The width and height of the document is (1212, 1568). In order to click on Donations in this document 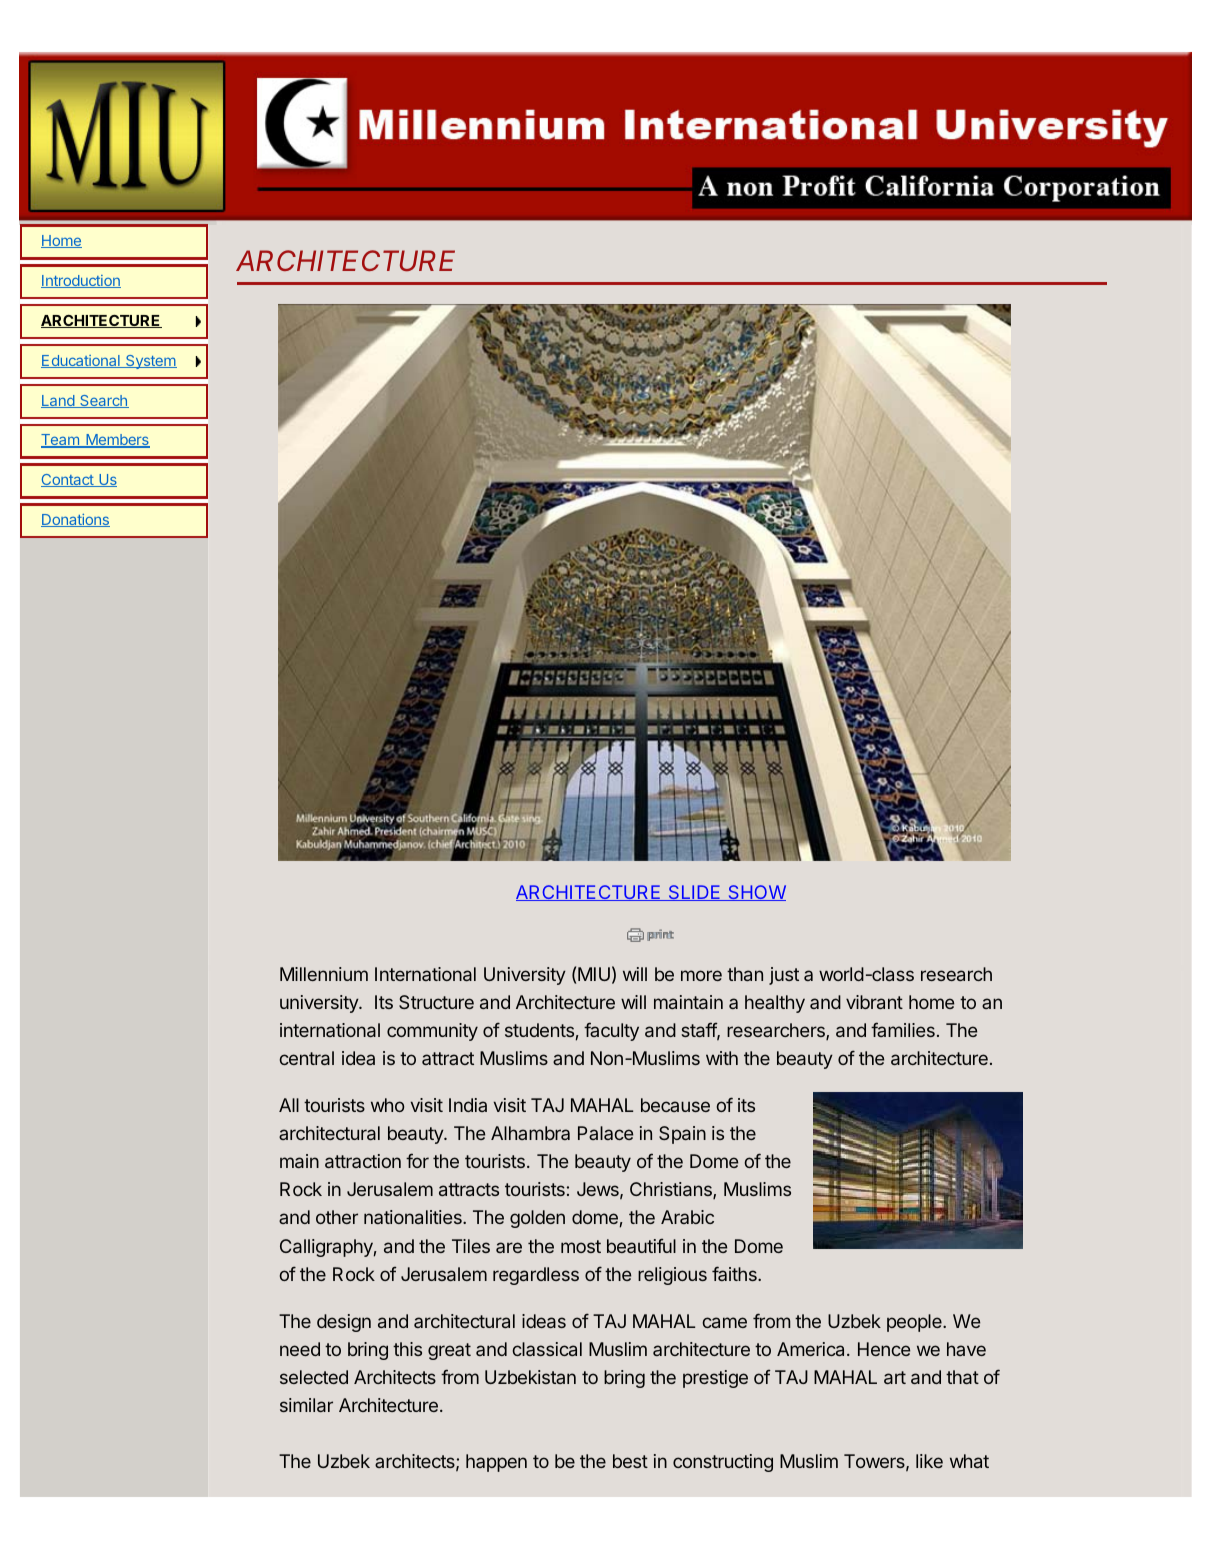, I will do `click(75, 520)`.
